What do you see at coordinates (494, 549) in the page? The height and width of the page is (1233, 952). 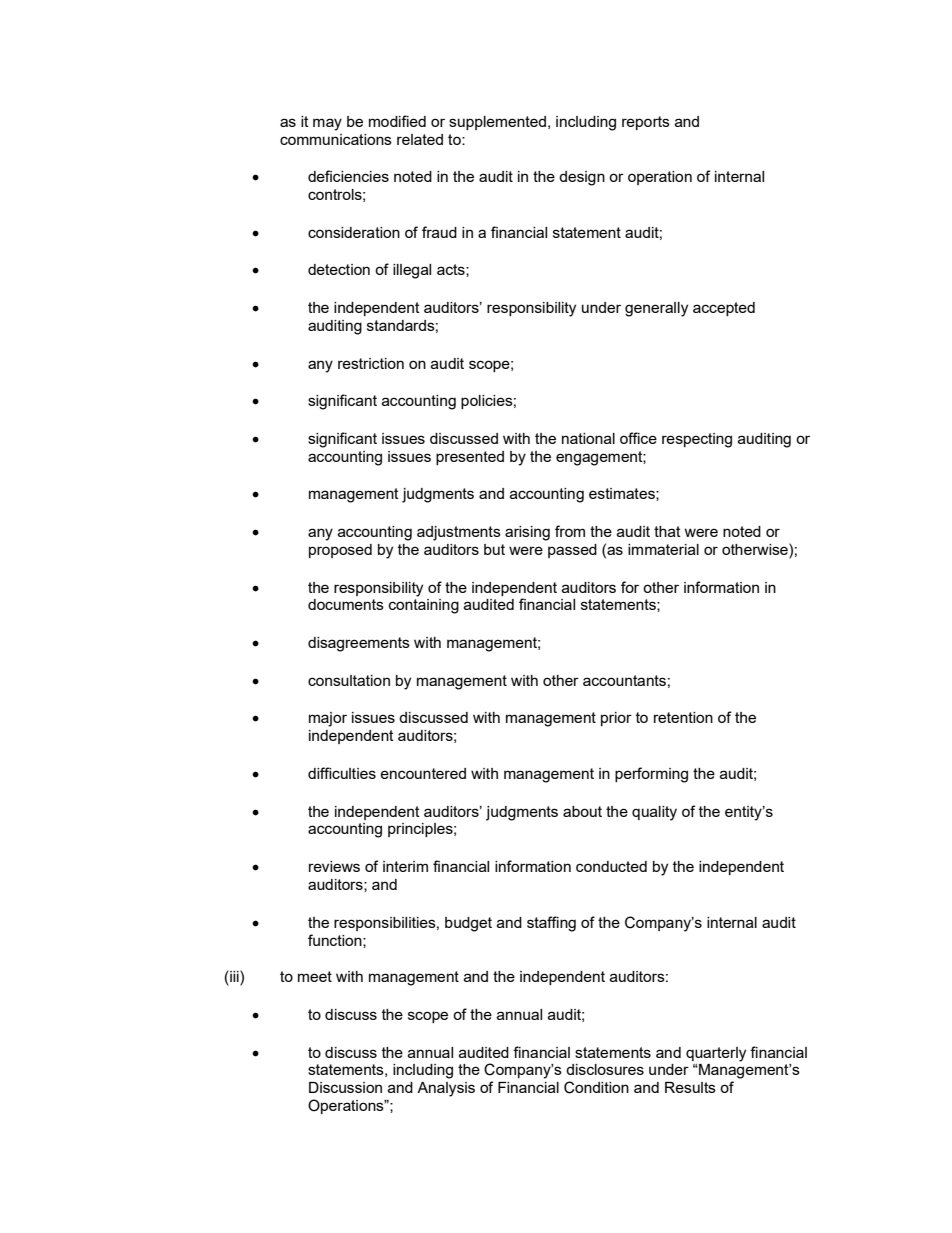 I see `but` at bounding box center [494, 549].
